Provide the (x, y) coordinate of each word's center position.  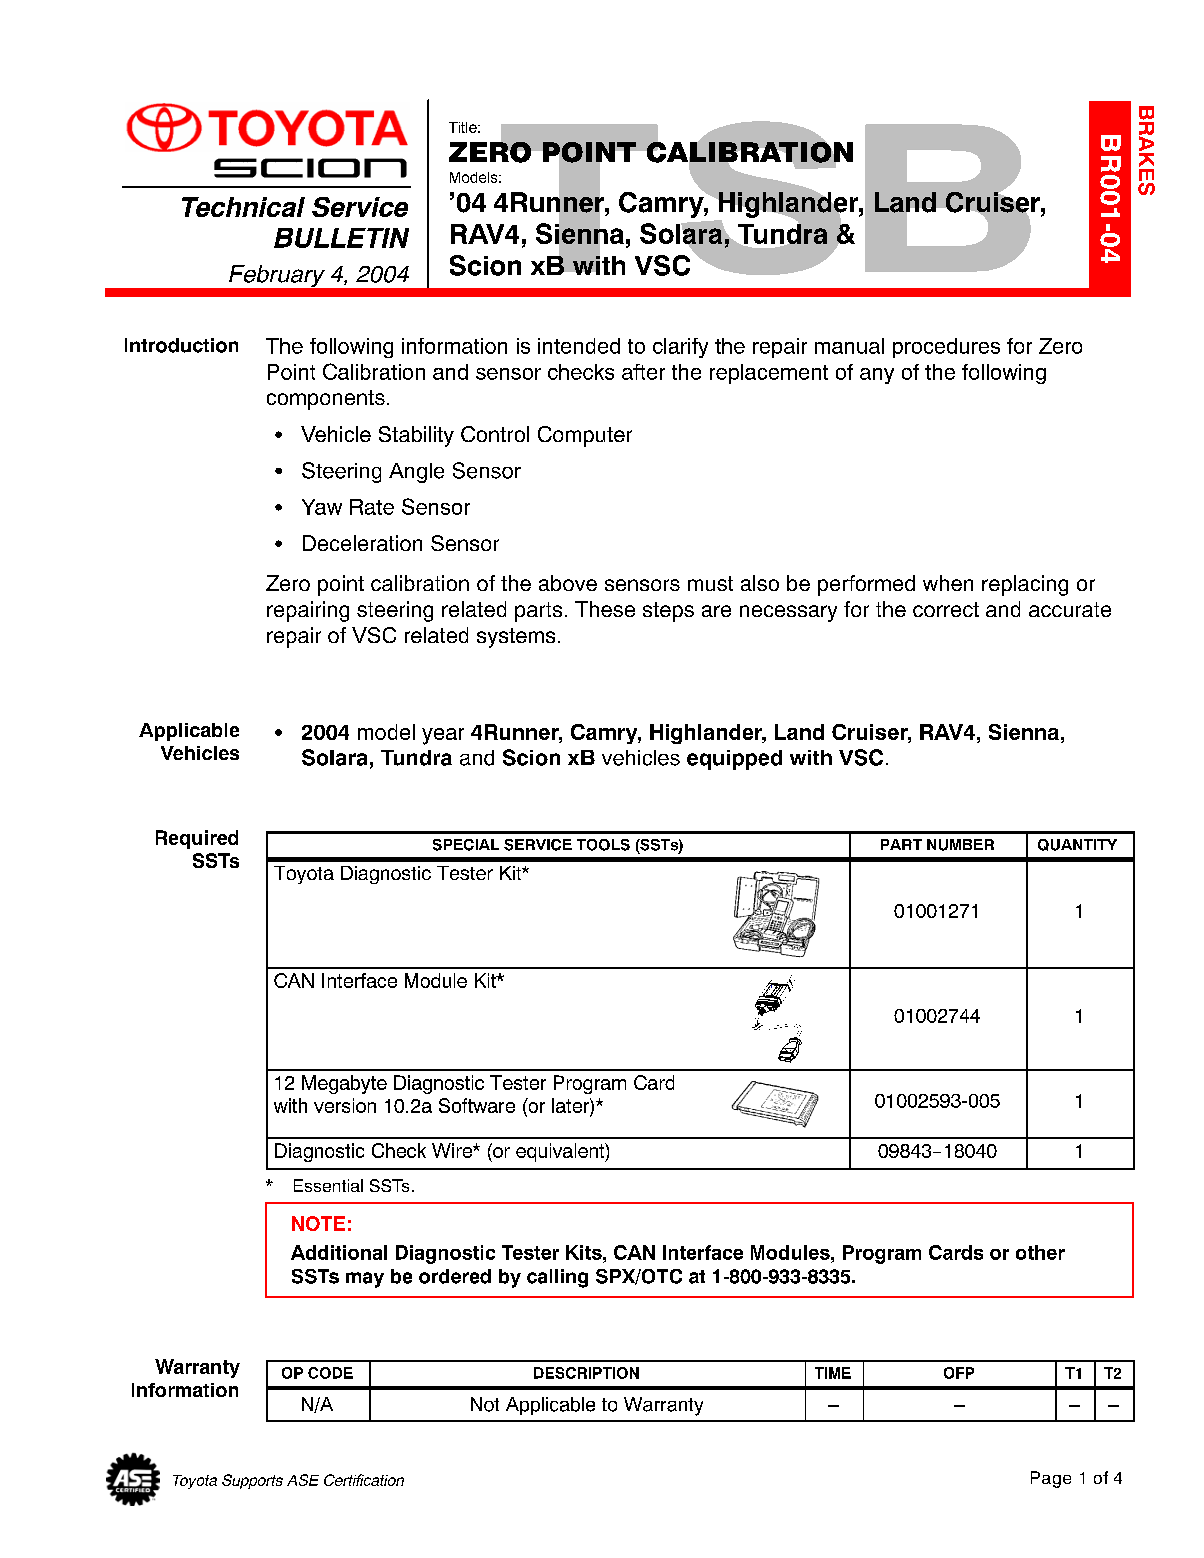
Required (197, 839)
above (568, 583)
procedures (946, 348)
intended (579, 346)
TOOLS (603, 845)
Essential (328, 1185)
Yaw (322, 507)
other (1040, 1252)
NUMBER (960, 845)
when (948, 583)
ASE (303, 1480)
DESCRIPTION (586, 1373)
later (571, 1107)
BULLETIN (341, 238)
